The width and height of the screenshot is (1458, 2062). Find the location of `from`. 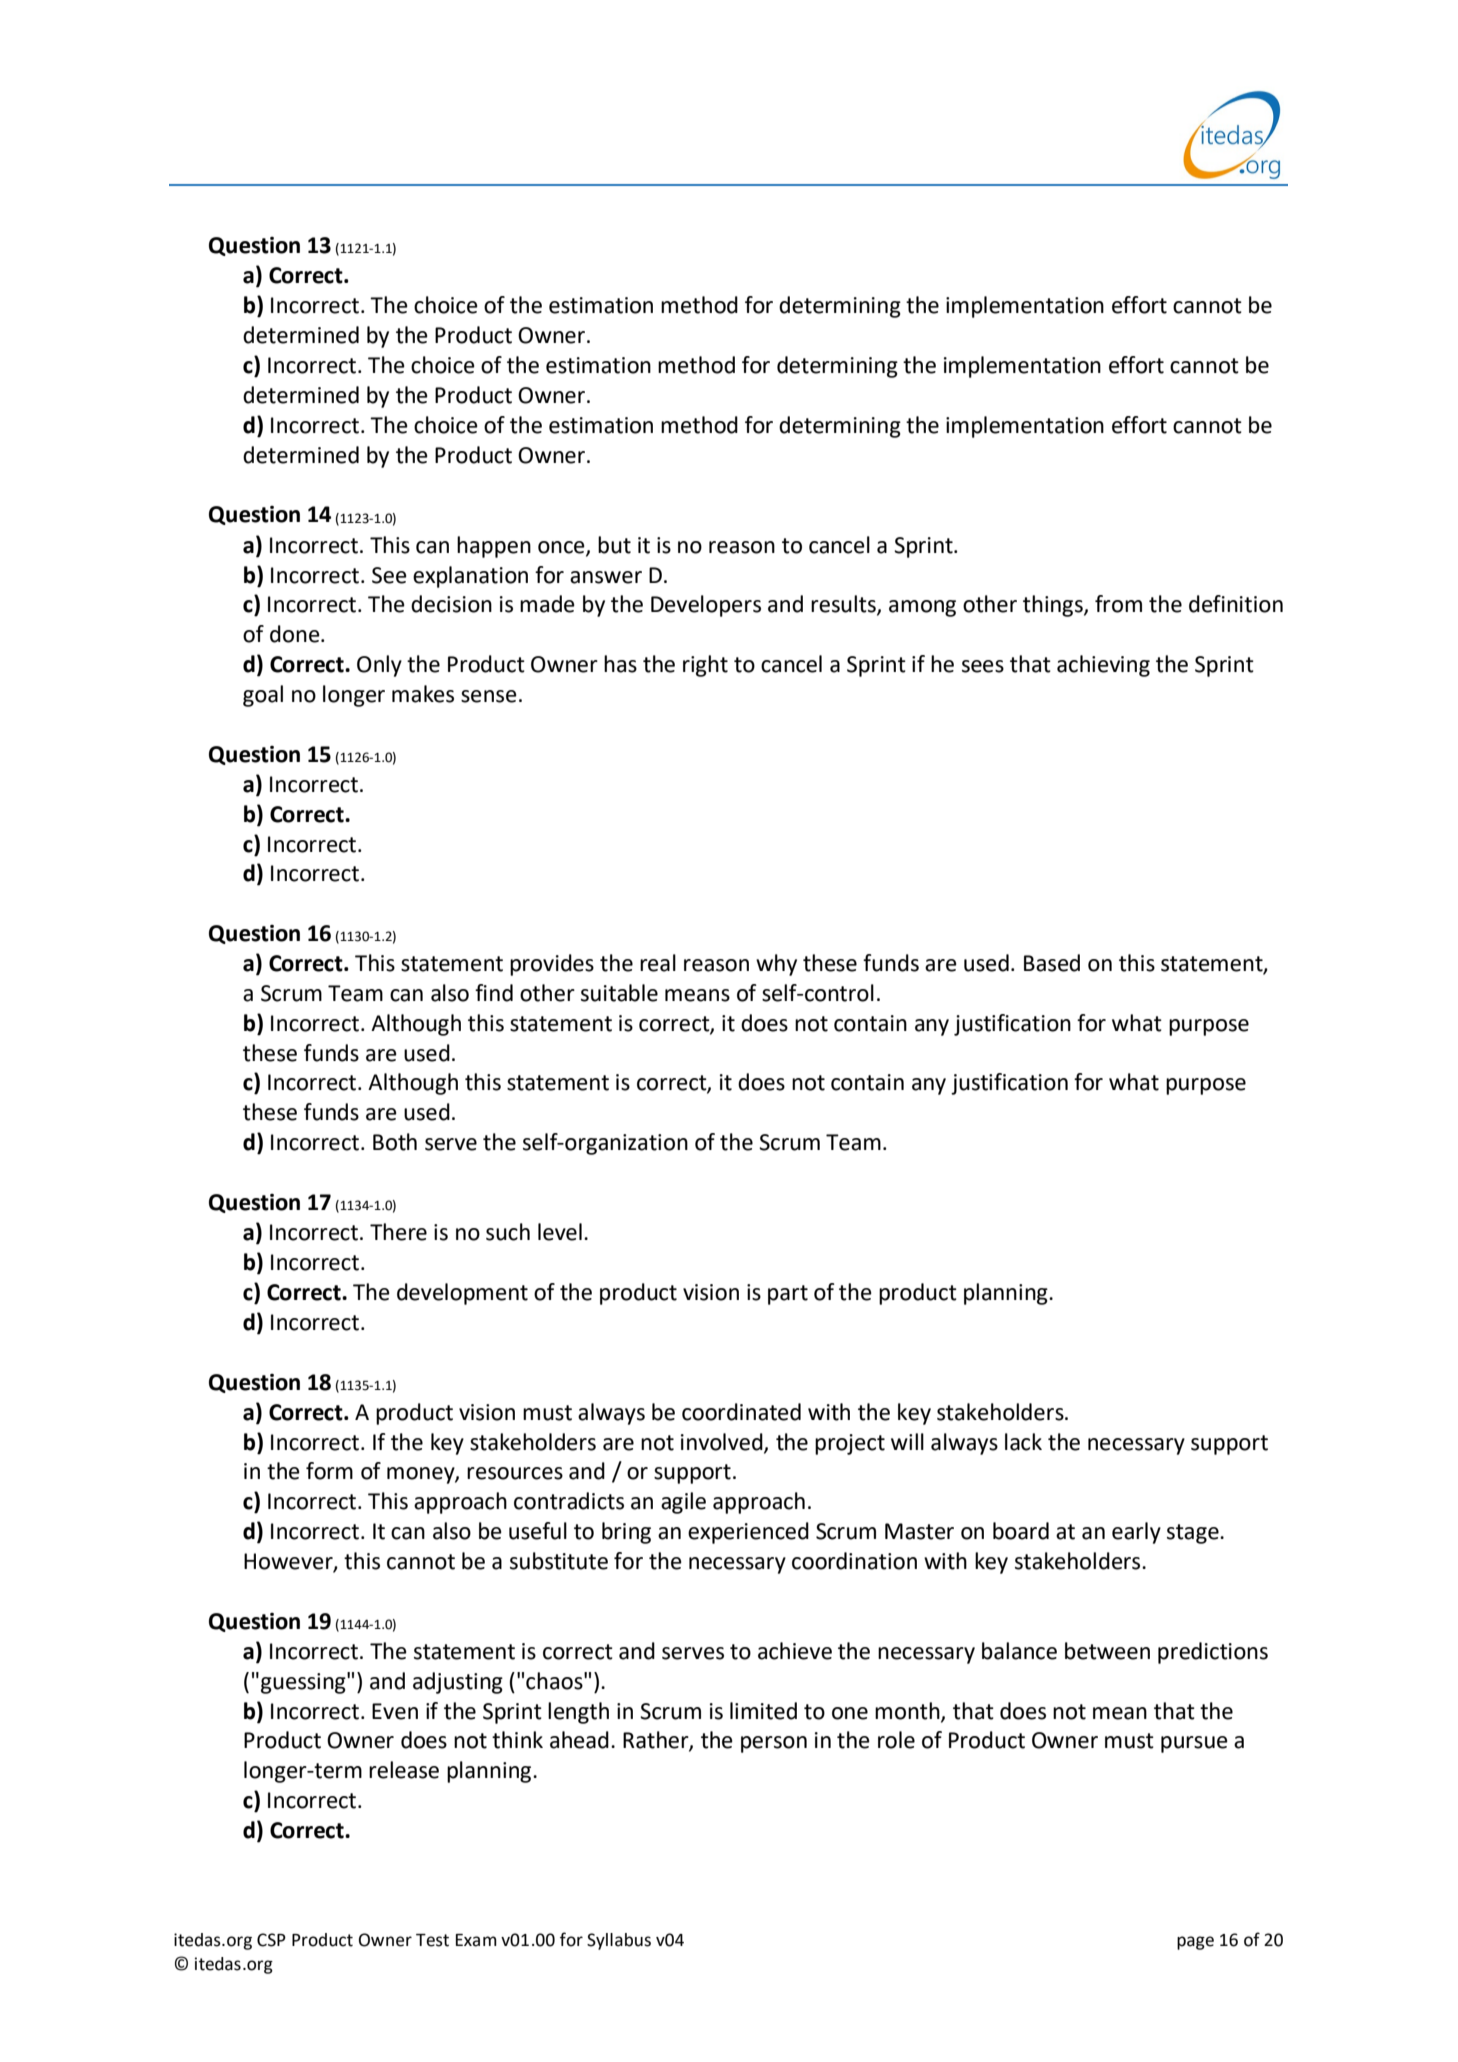

from is located at coordinates (1118, 604).
